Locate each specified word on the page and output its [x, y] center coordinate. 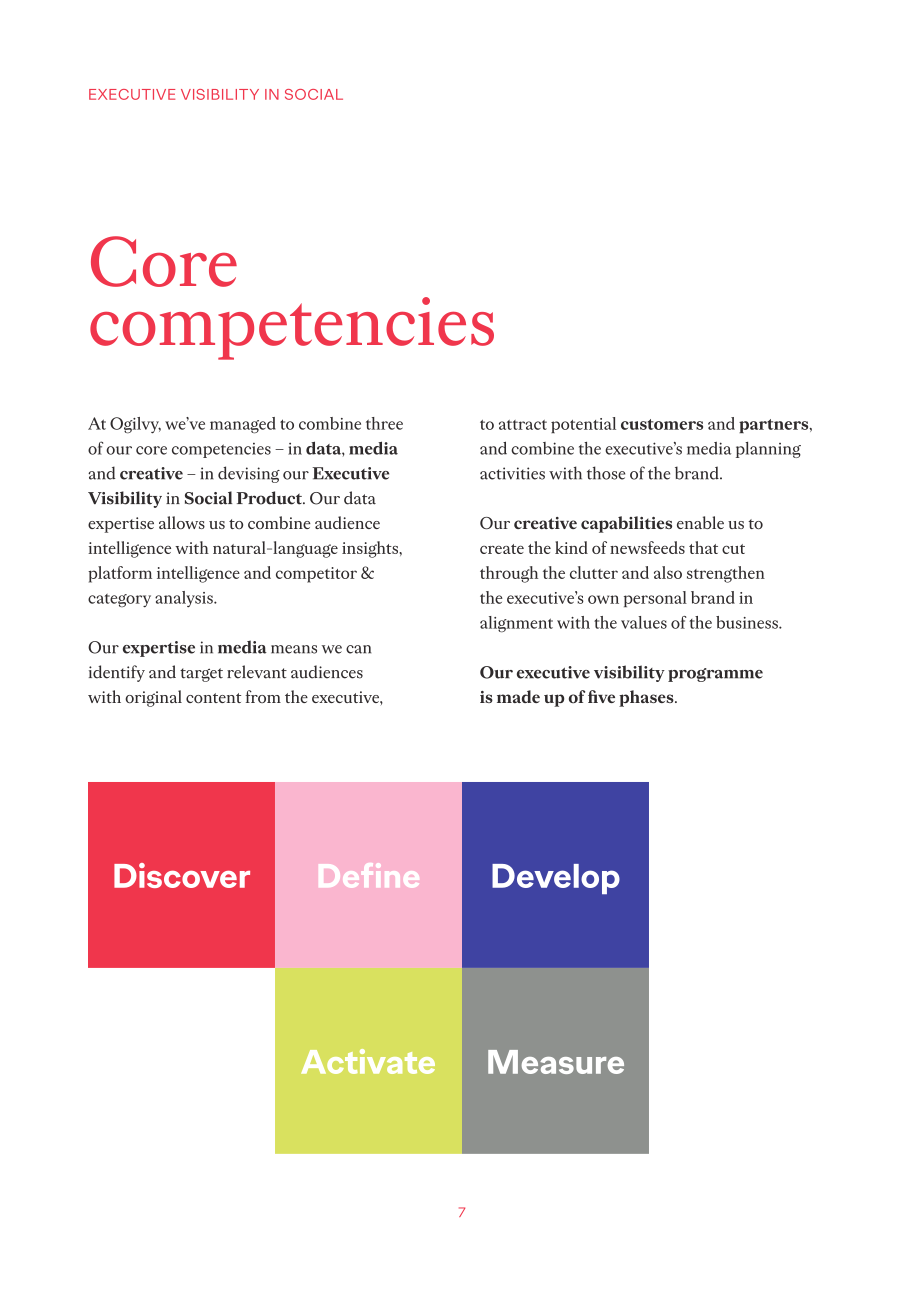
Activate [368, 1061]
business [748, 622]
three [384, 423]
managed [243, 425]
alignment [516, 624]
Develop [556, 879]
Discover [182, 875]
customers [662, 424]
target [201, 675]
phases [647, 698]
